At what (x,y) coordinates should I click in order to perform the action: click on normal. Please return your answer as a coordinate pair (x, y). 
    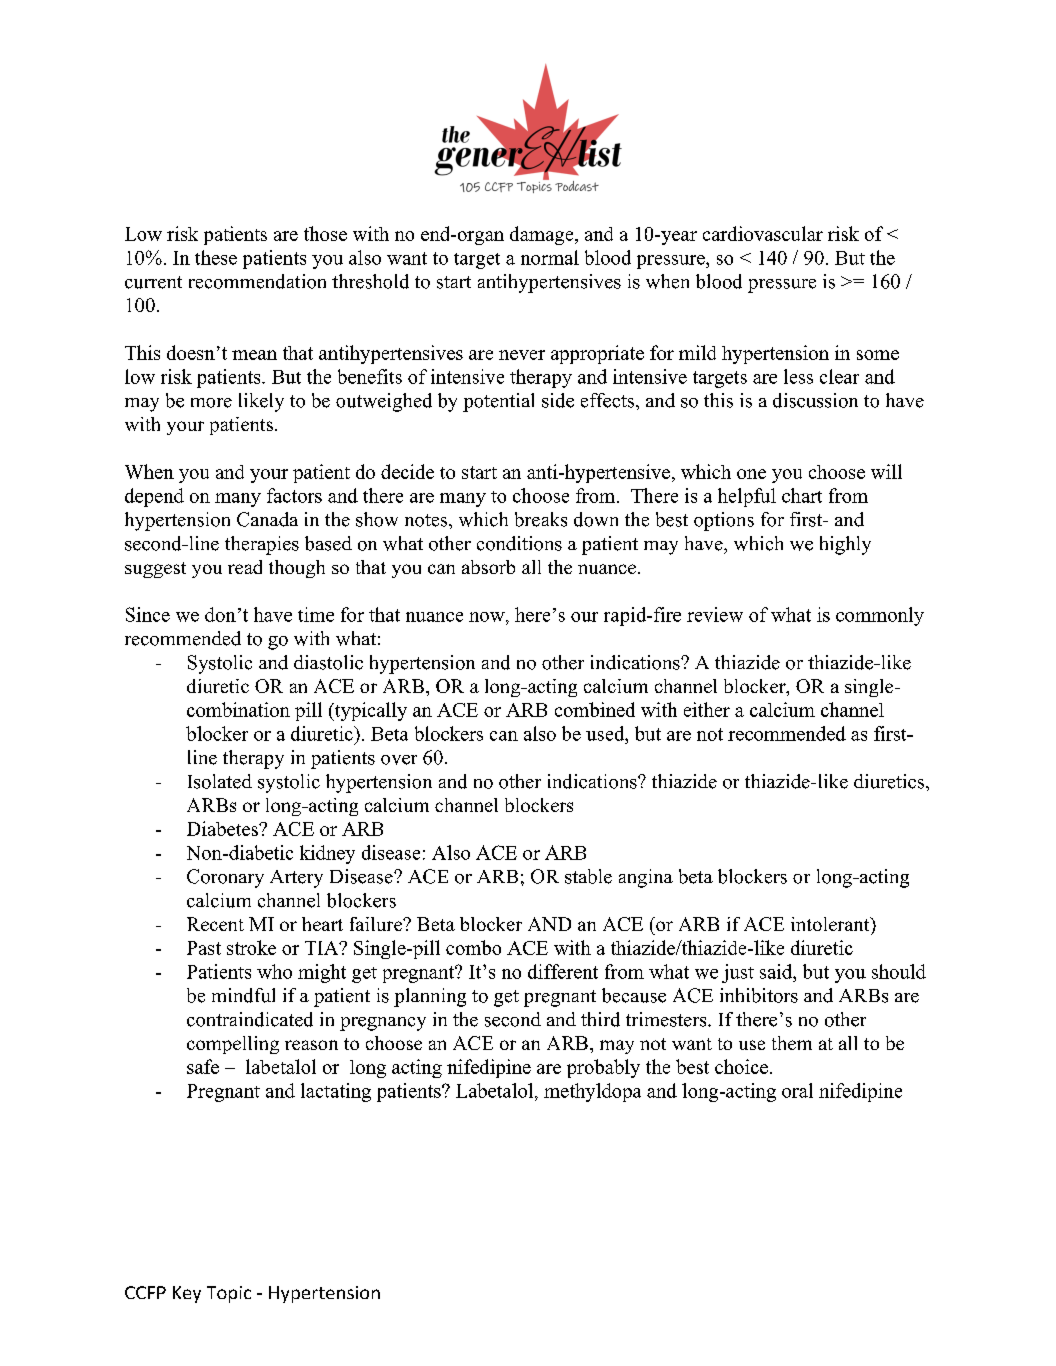
    Looking at the image, I should click on (550, 257).
